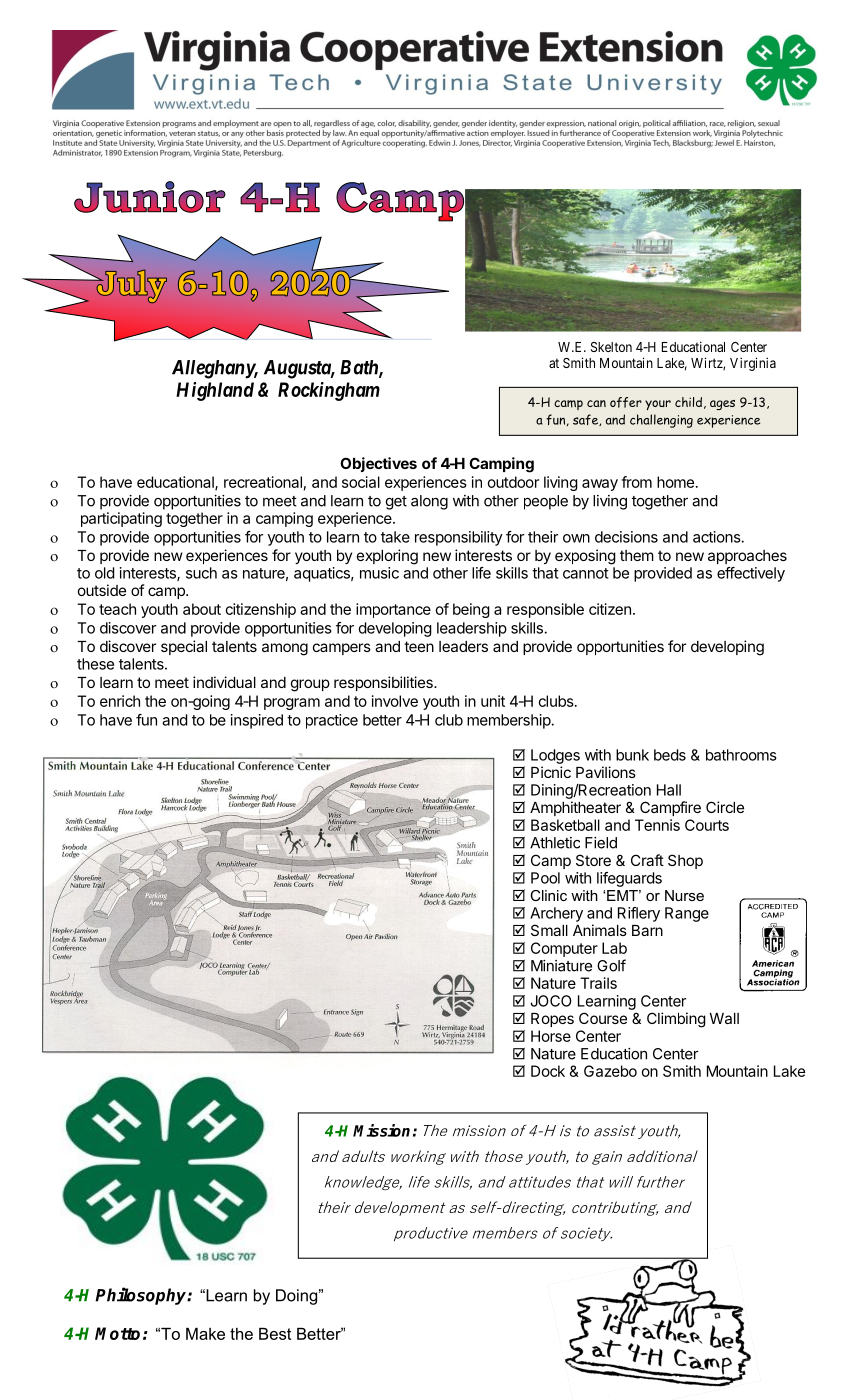  Describe the element at coordinates (378, 464) in the document. I see `Objectives` at that location.
